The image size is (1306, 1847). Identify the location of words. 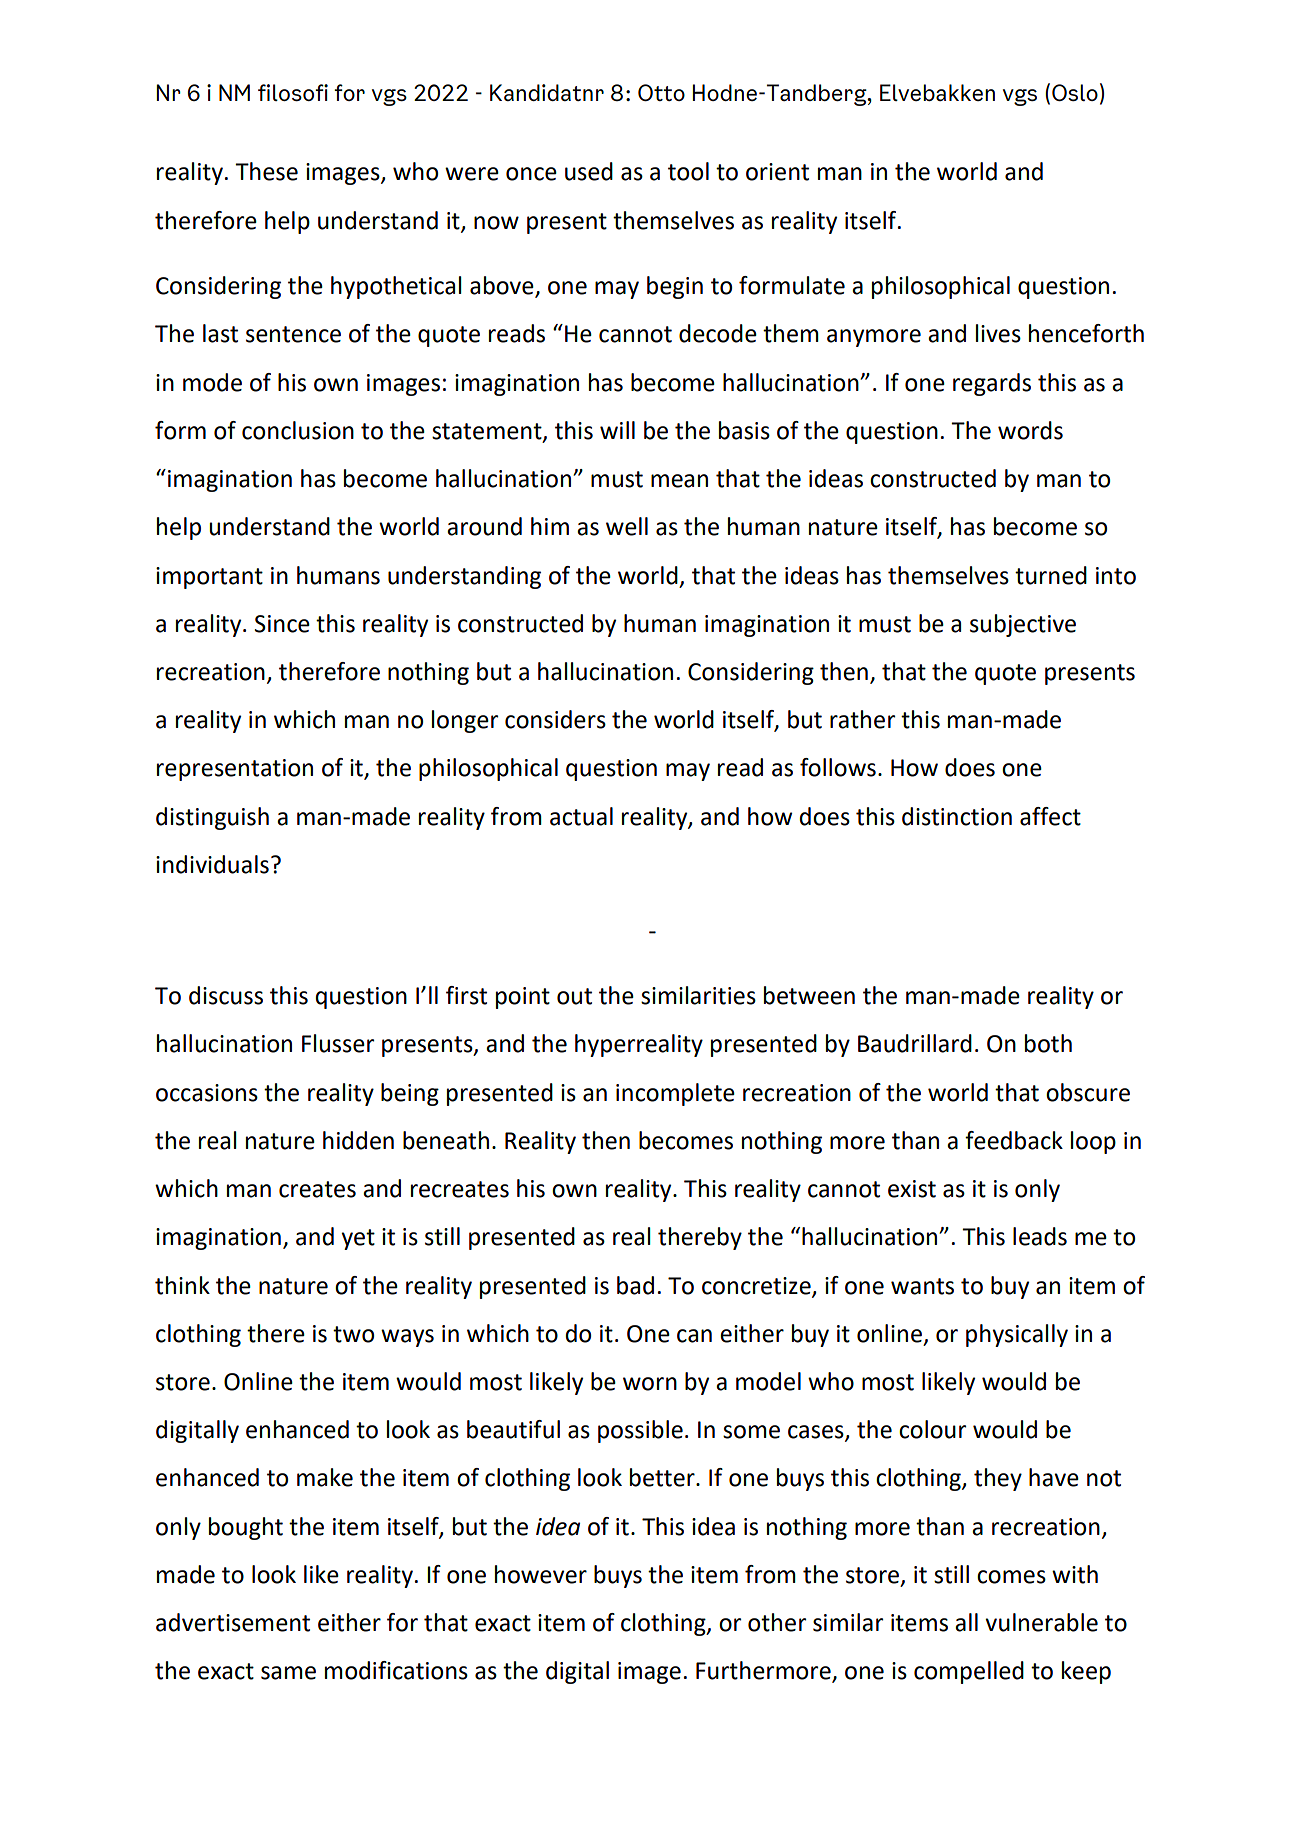
(1030, 430).
